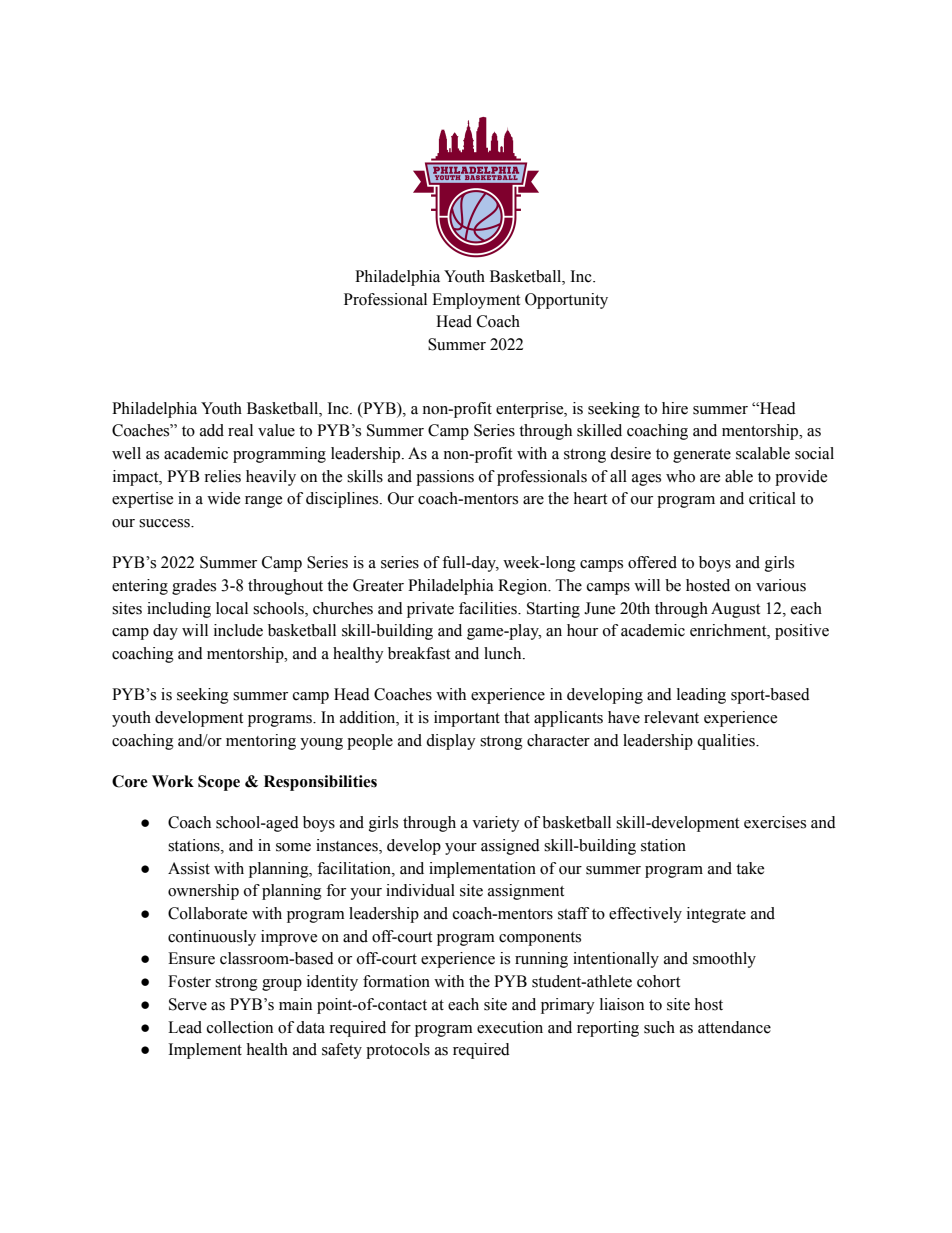 The width and height of the document is (952, 1233). I want to click on collection, so click(240, 1027).
